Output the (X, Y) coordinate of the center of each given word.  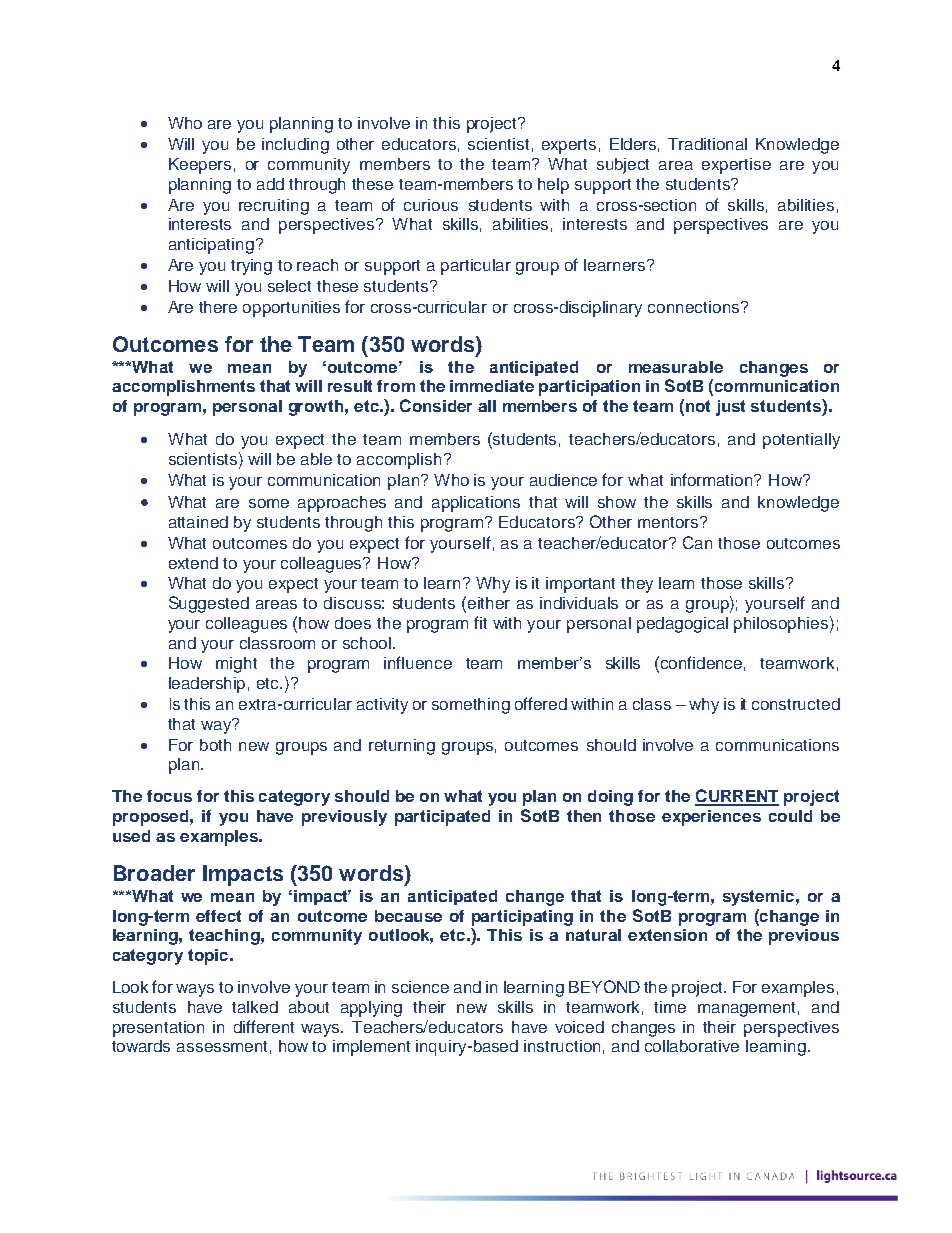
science (420, 987)
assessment (222, 1046)
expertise (736, 166)
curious (431, 205)
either (489, 603)
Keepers (200, 166)
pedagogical (682, 625)
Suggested (209, 604)
